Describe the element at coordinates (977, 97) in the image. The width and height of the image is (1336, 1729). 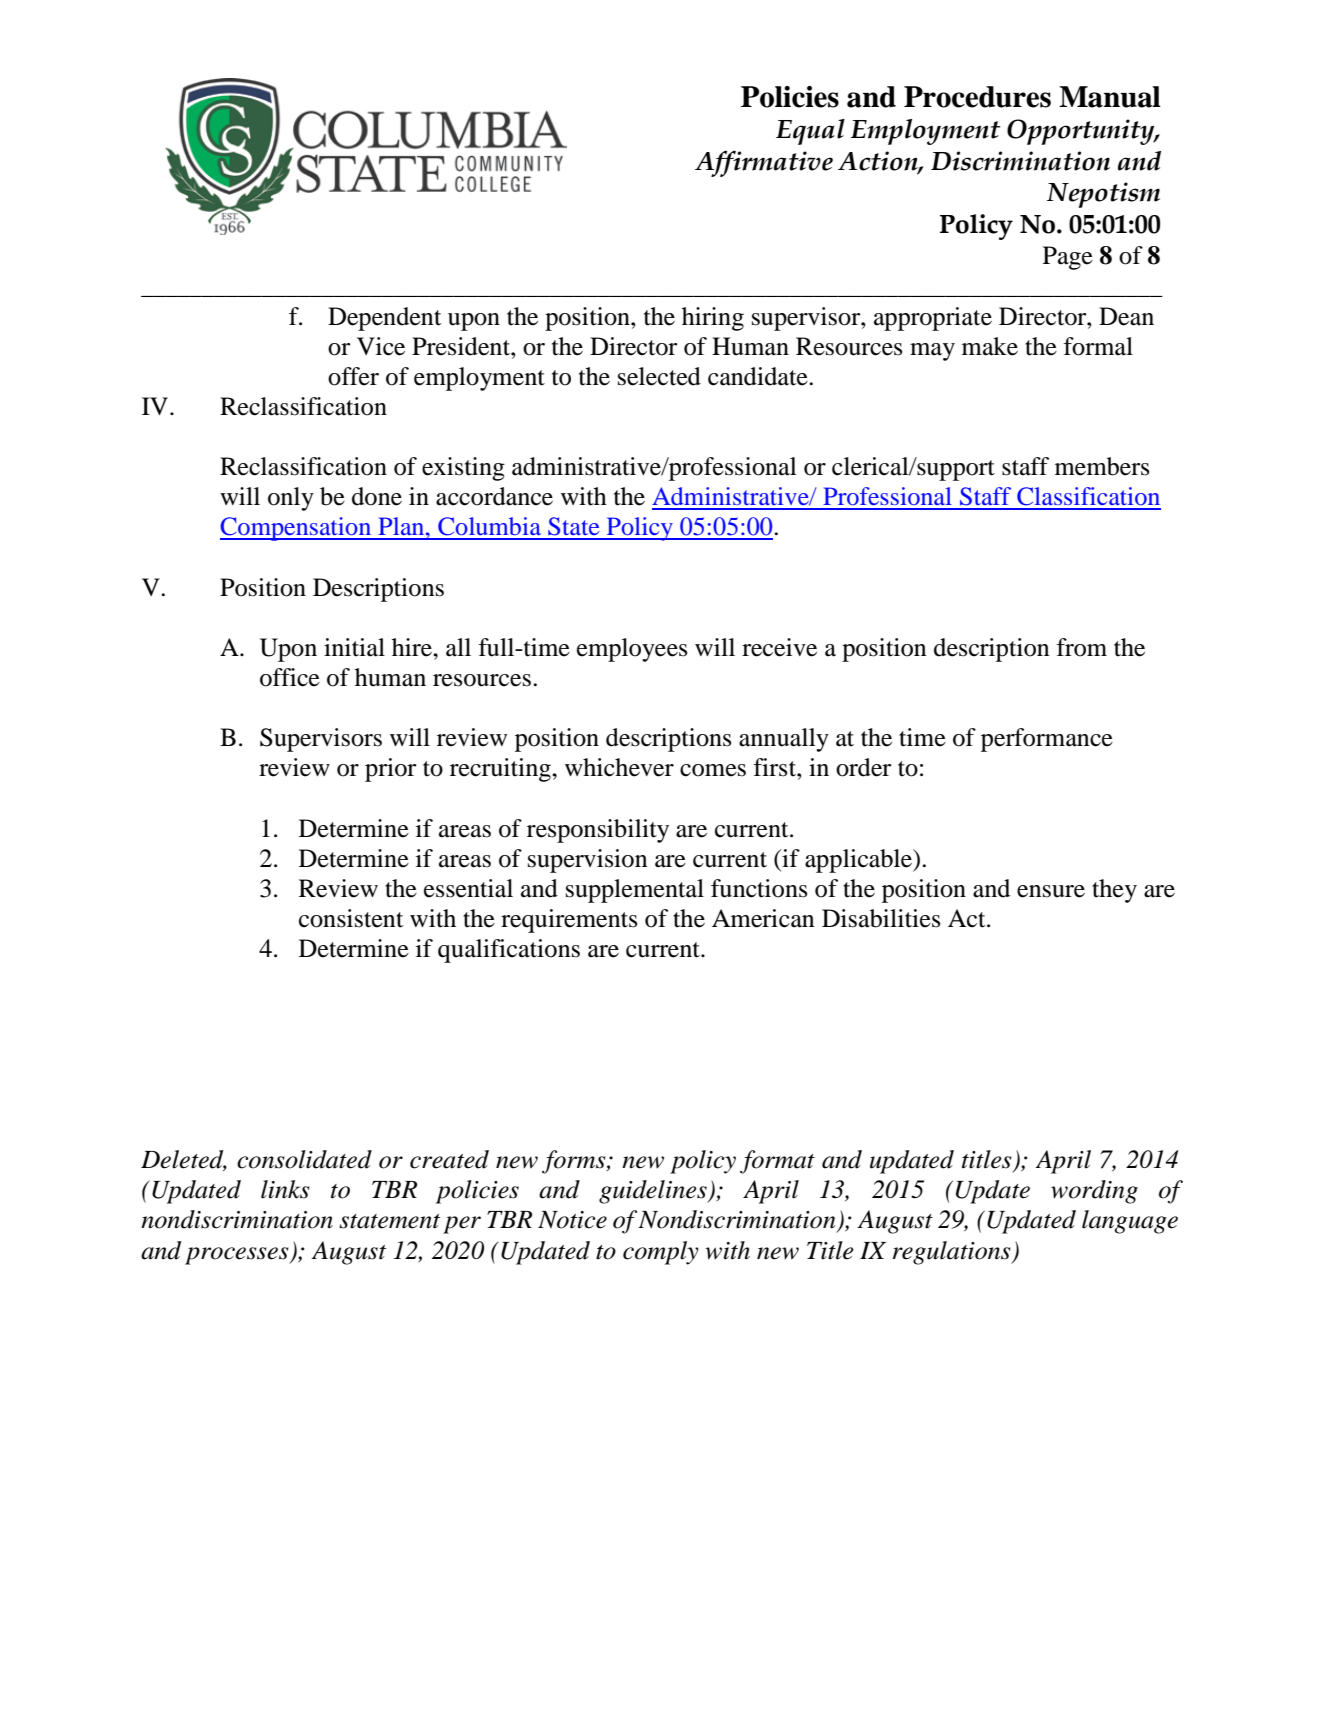
I see `Procedures` at that location.
